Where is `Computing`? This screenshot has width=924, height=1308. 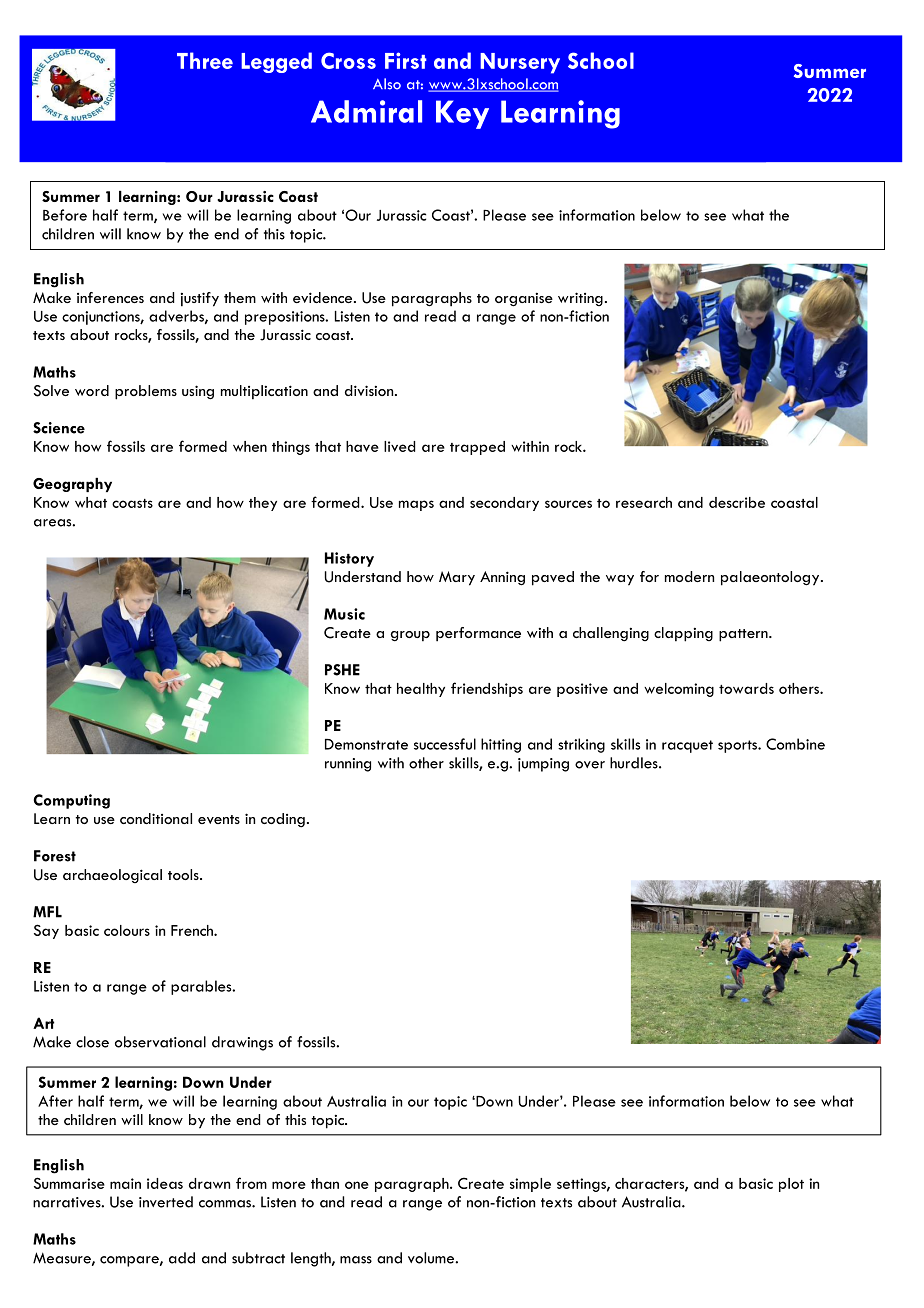 Computing is located at coordinates (72, 801).
